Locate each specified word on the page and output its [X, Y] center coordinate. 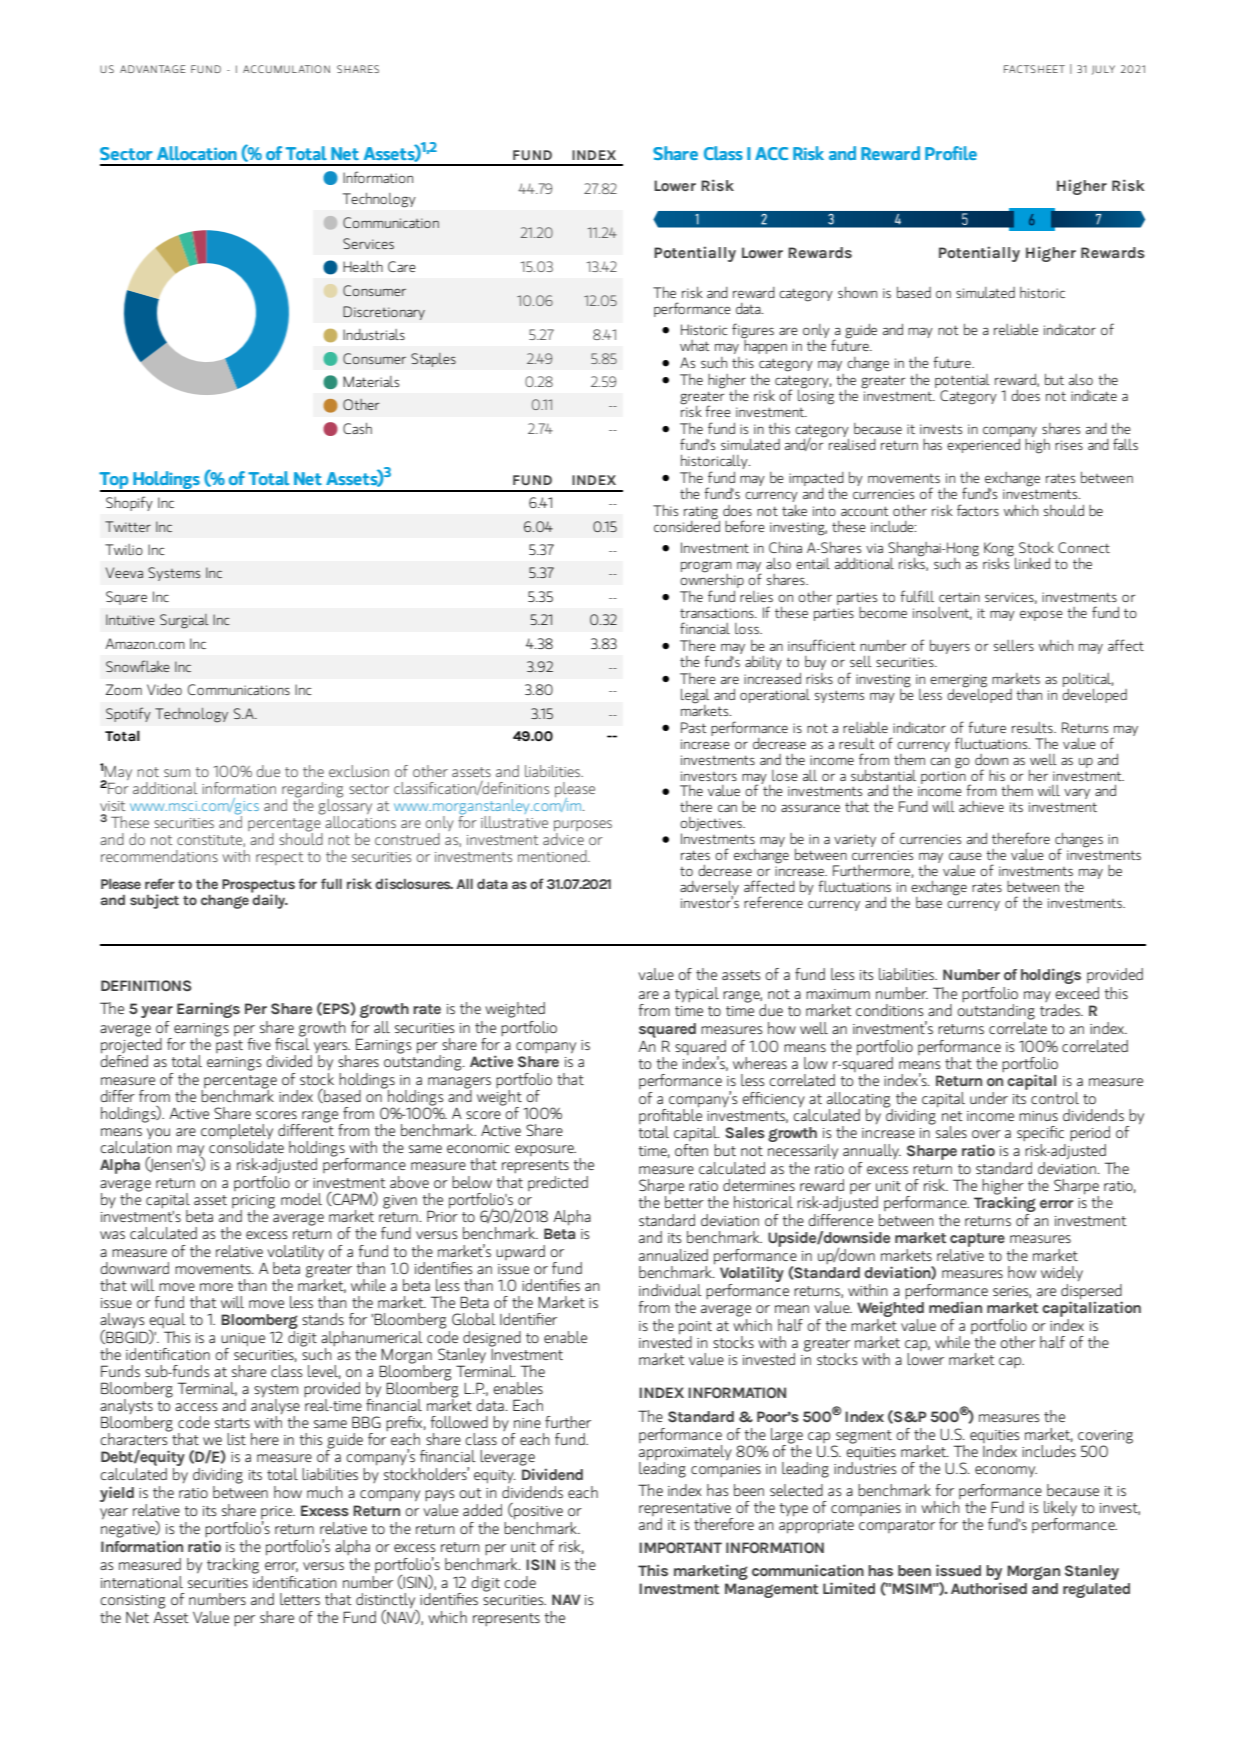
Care [402, 266]
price [278, 1514]
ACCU [257, 69]
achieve [981, 806]
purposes [583, 827]
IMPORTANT [680, 1547]
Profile [951, 153]
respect [279, 858]
